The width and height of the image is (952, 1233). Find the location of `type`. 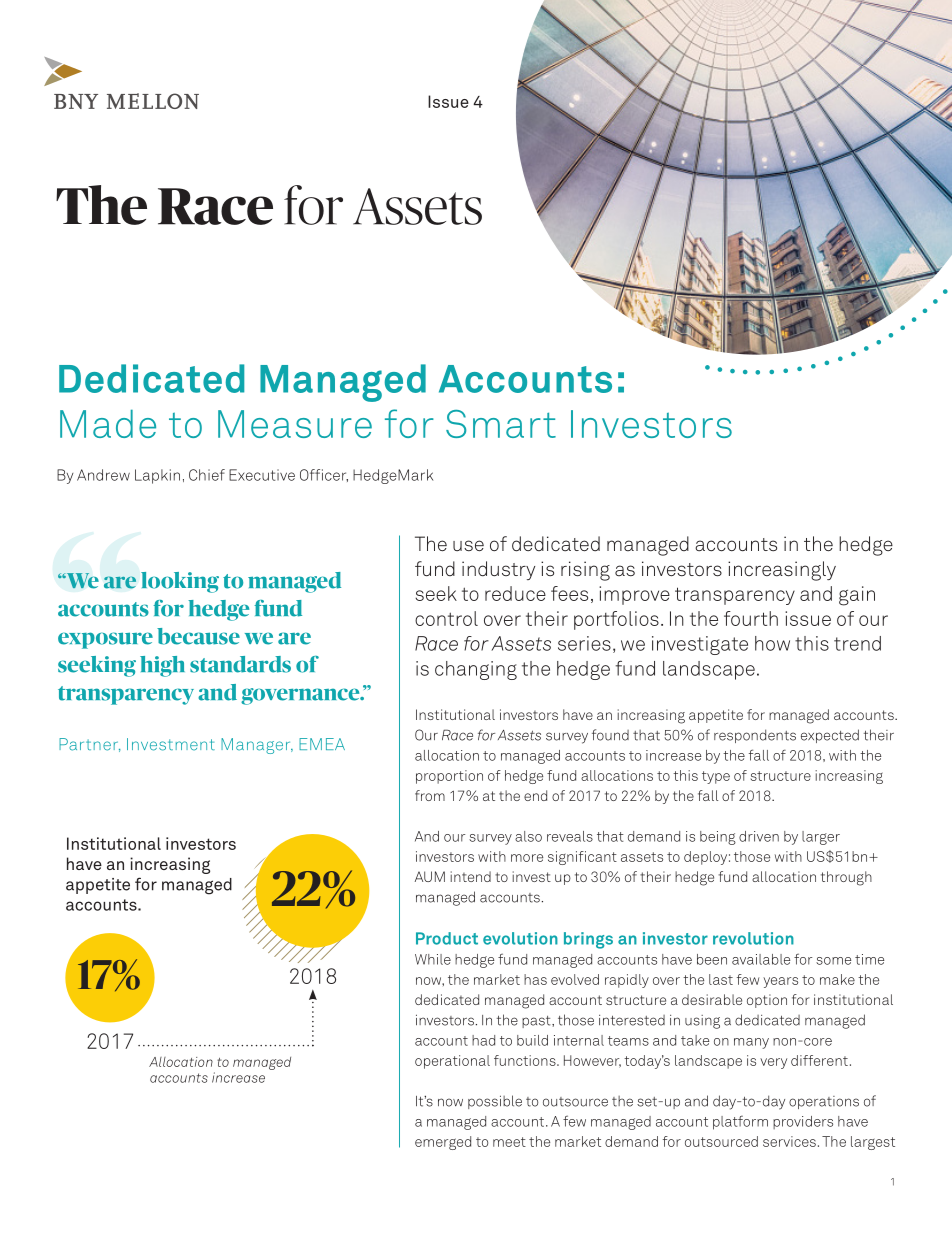

type is located at coordinates (716, 777).
